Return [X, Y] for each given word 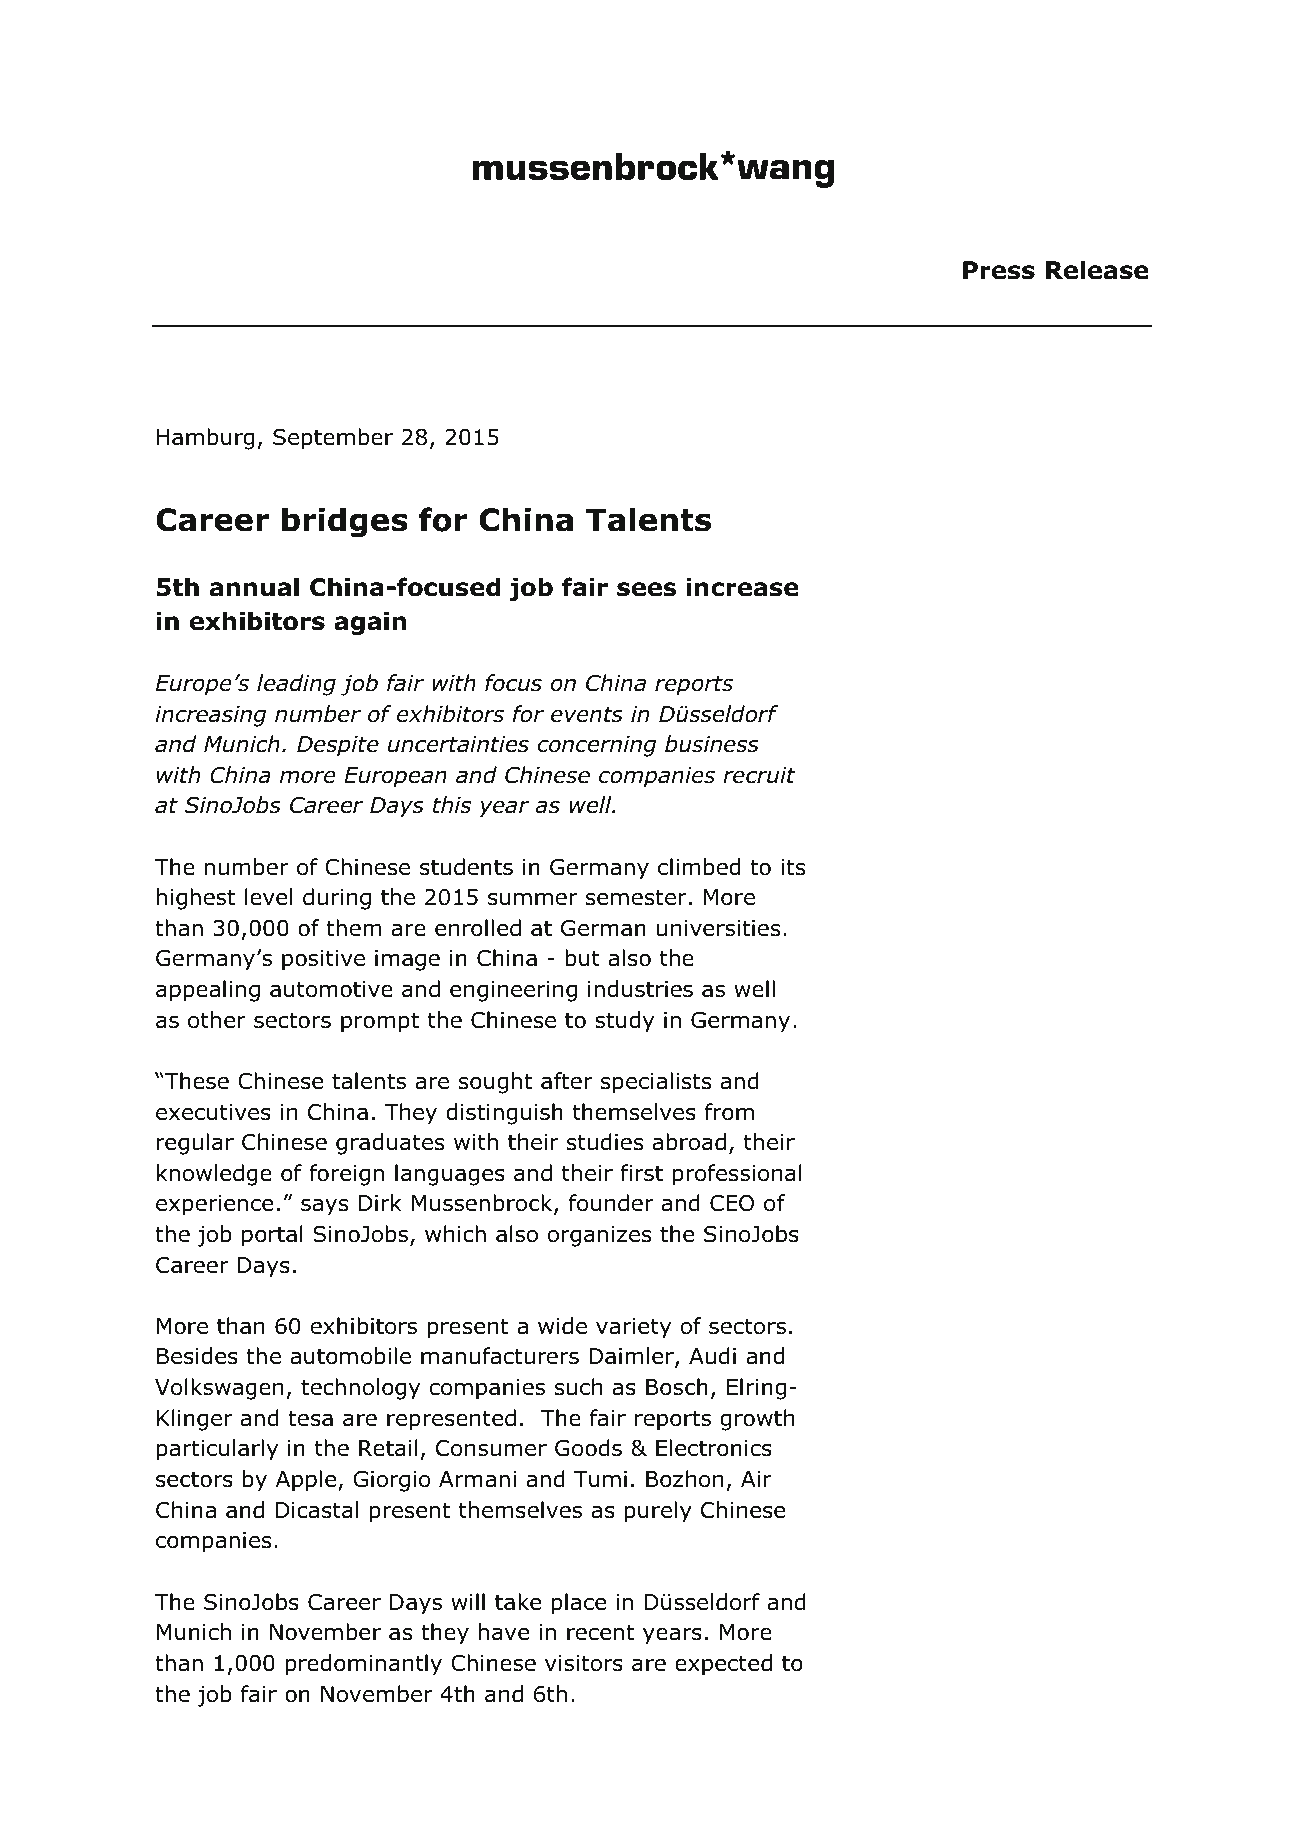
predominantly [363, 1665]
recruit [759, 775]
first [641, 1173]
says [324, 1207]
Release [1097, 270]
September [333, 439]
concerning [597, 746]
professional [737, 1175]
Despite [338, 746]
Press [999, 270]
